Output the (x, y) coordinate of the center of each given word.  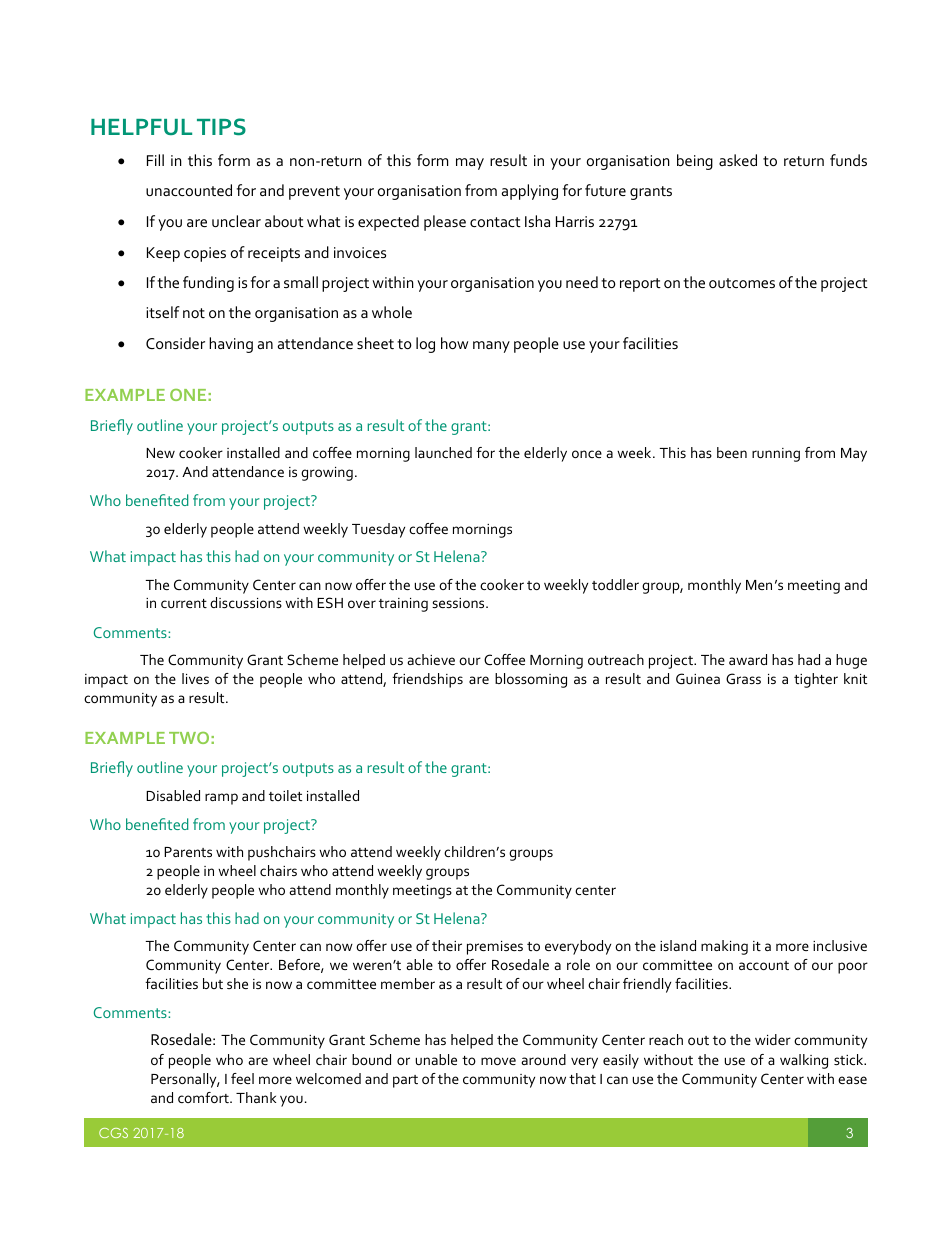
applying (530, 192)
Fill (155, 160)
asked (738, 160)
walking (804, 1061)
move (498, 1061)
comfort (204, 1097)
